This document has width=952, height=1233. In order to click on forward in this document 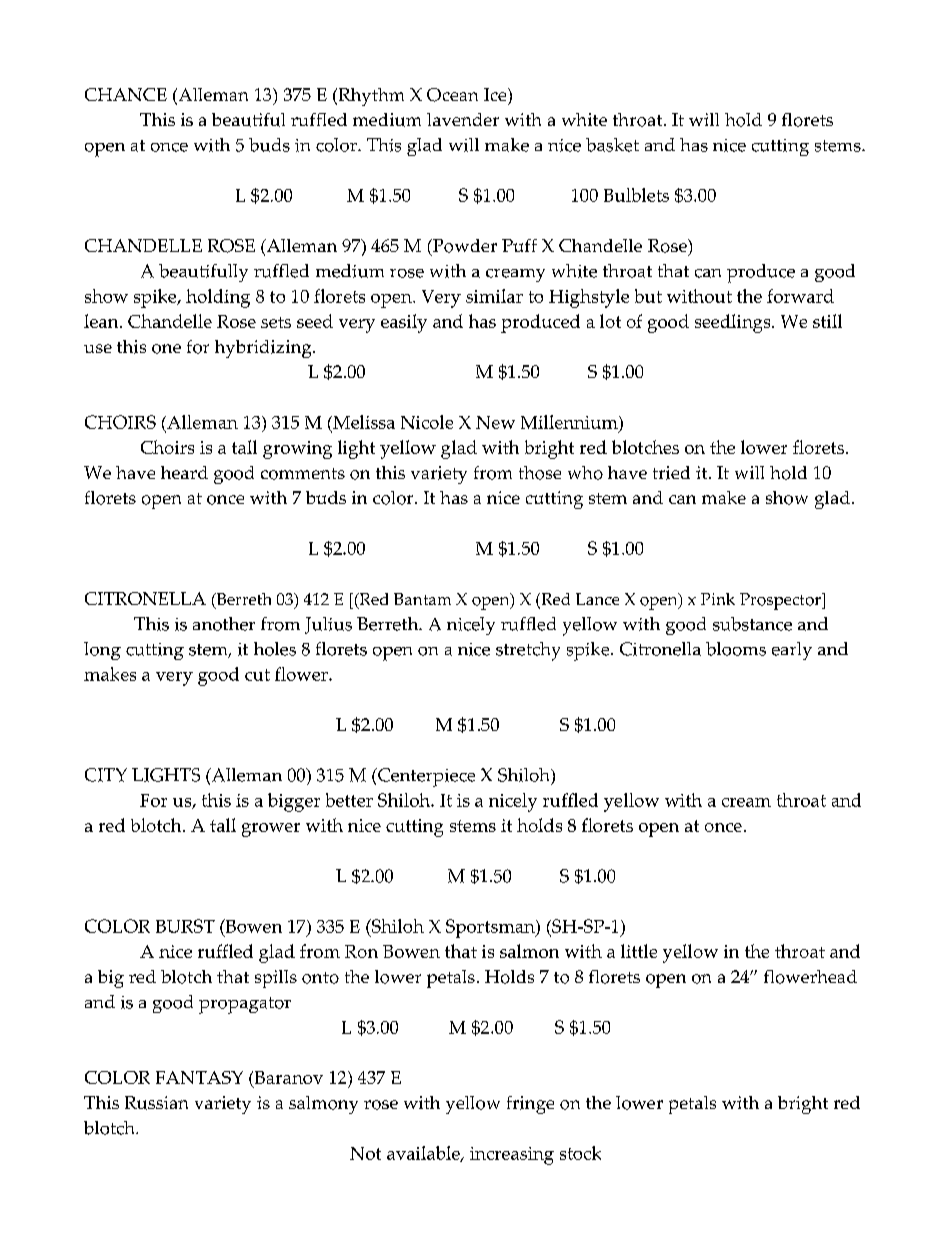, I will do `click(800, 296)`.
